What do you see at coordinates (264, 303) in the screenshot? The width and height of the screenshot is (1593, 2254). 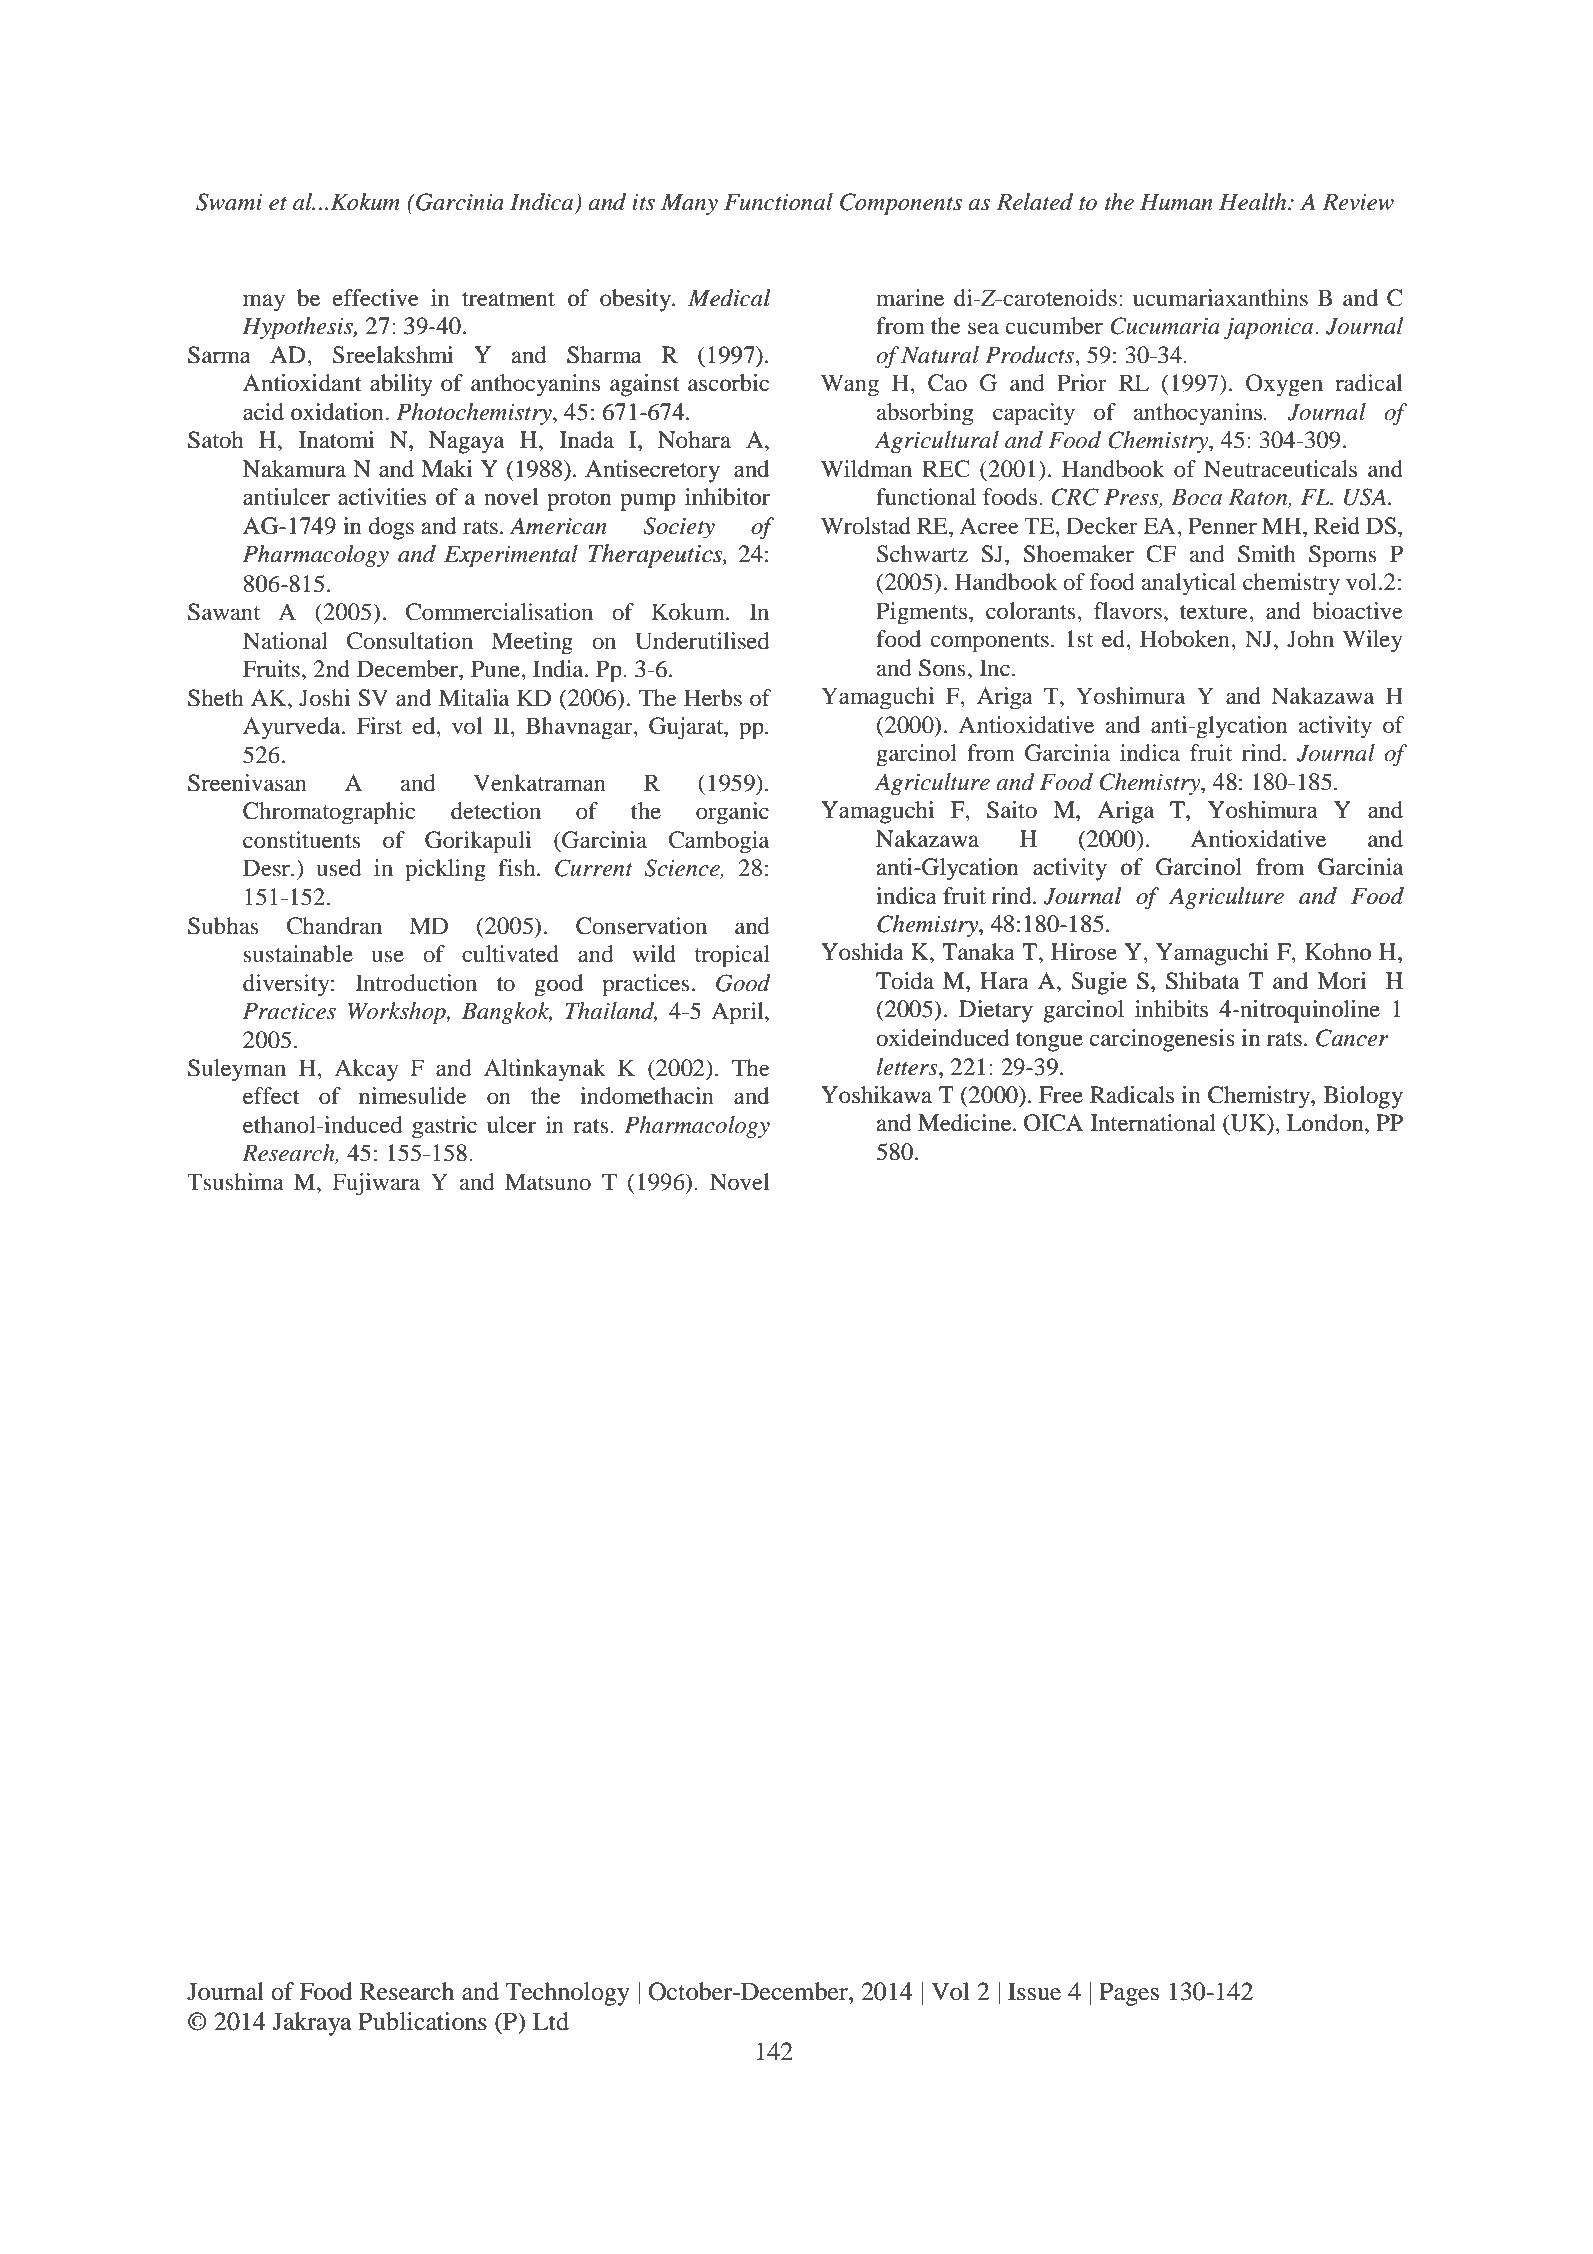 I see `may` at bounding box center [264, 303].
